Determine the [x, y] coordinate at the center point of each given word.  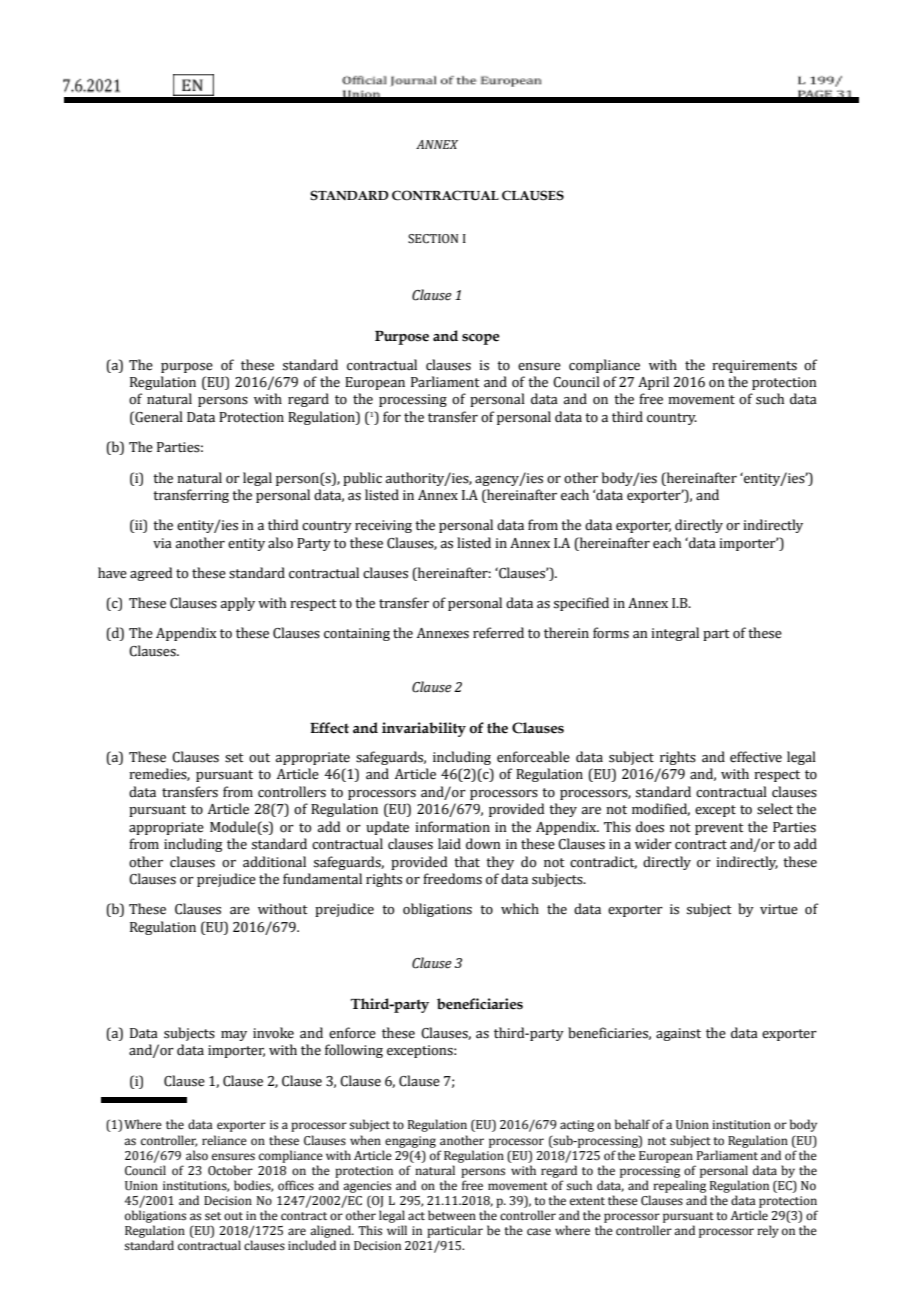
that [467, 862]
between [452, 1215]
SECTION [433, 239]
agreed [151, 574]
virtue [779, 909]
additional [274, 862]
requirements [754, 366]
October [230, 1170]
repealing [679, 1186]
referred [498, 633]
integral [675, 634]
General [158, 417]
